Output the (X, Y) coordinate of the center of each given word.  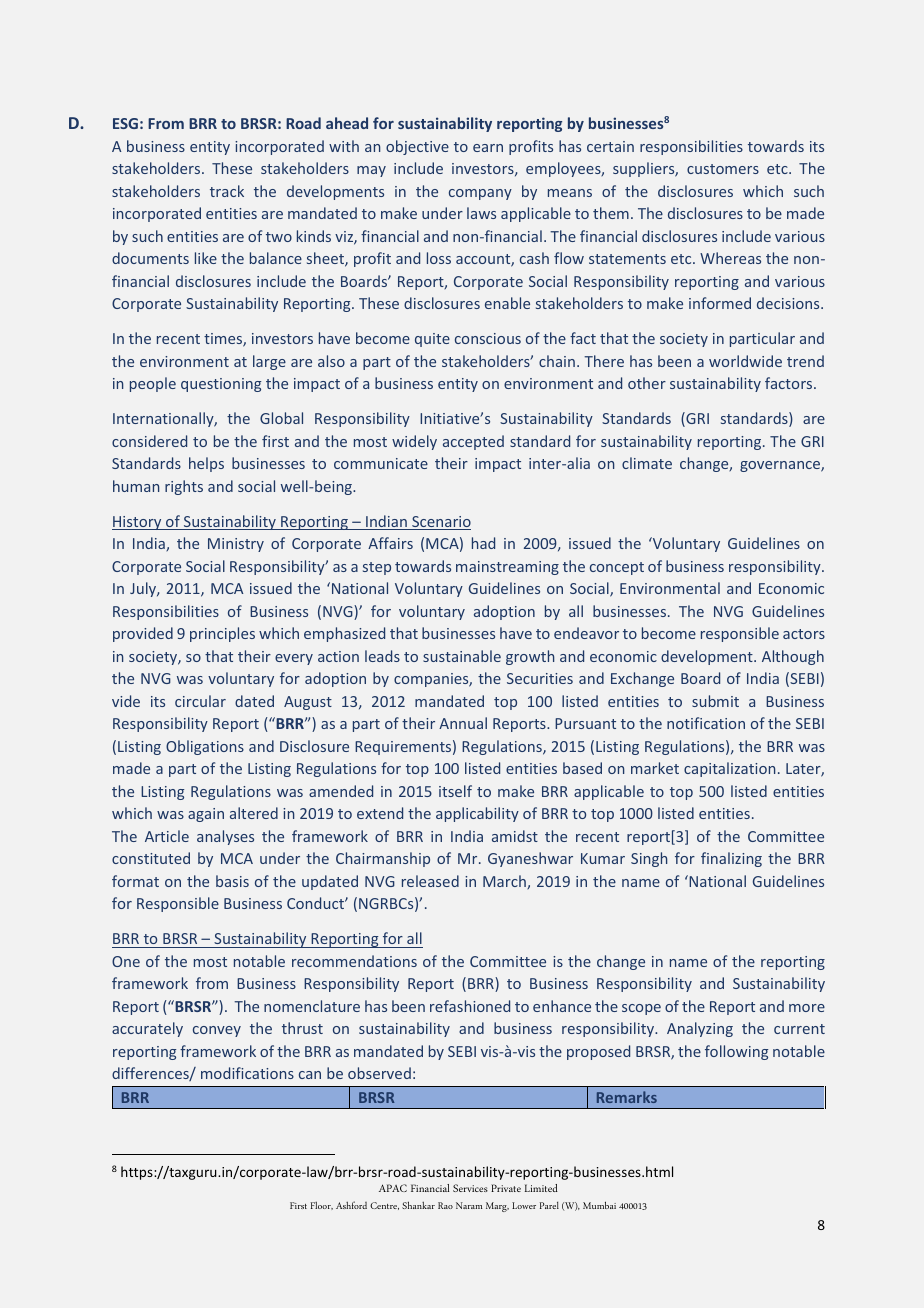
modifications (247, 1073)
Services (470, 1188)
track (227, 191)
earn (488, 148)
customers (723, 169)
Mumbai (599, 1205)
